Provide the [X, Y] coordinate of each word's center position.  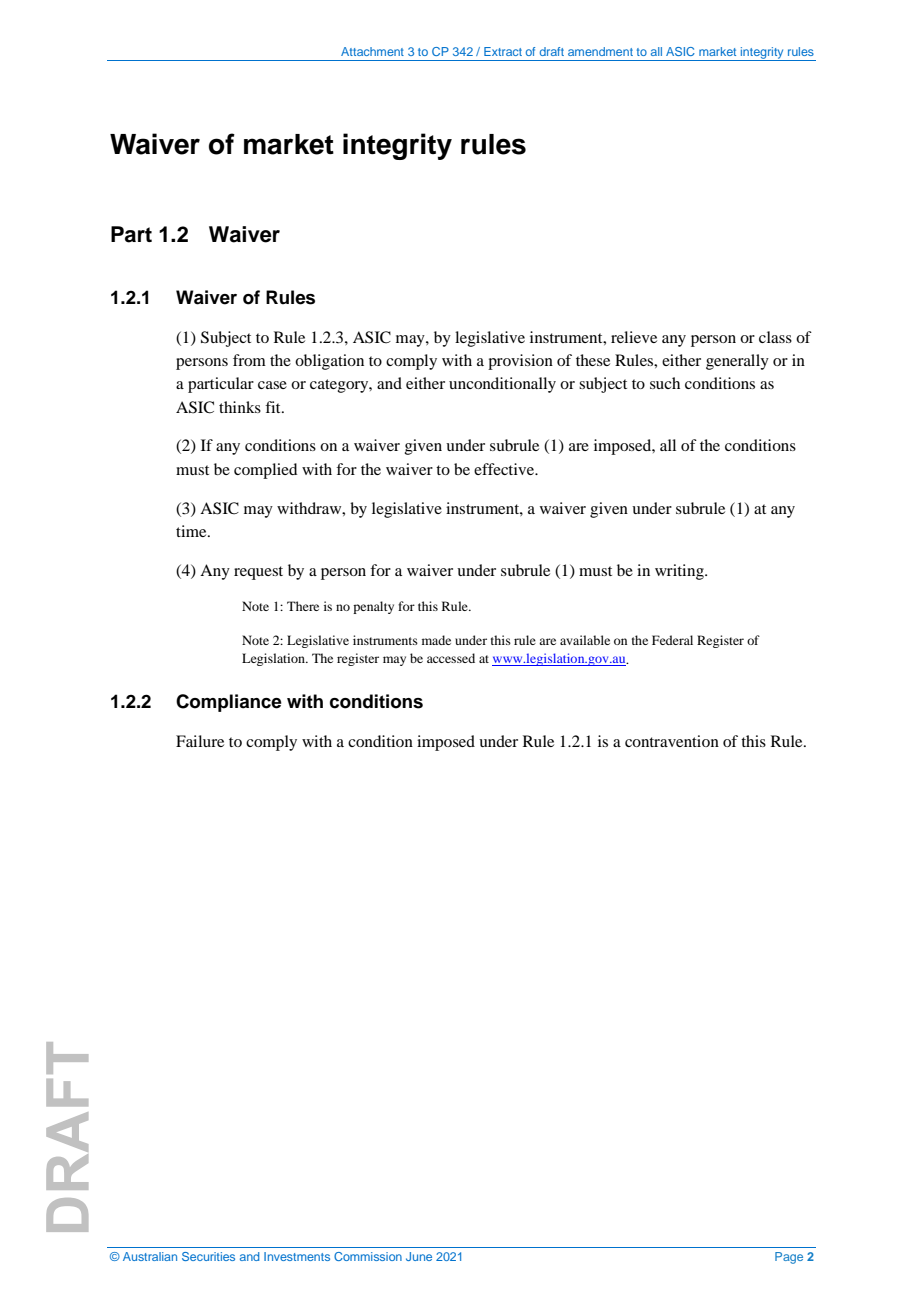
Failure [200, 741]
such [665, 383]
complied [265, 471]
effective [505, 469]
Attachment [372, 51]
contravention [672, 741]
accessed [451, 658]
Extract [503, 51]
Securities [208, 1256]
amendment [600, 51]
